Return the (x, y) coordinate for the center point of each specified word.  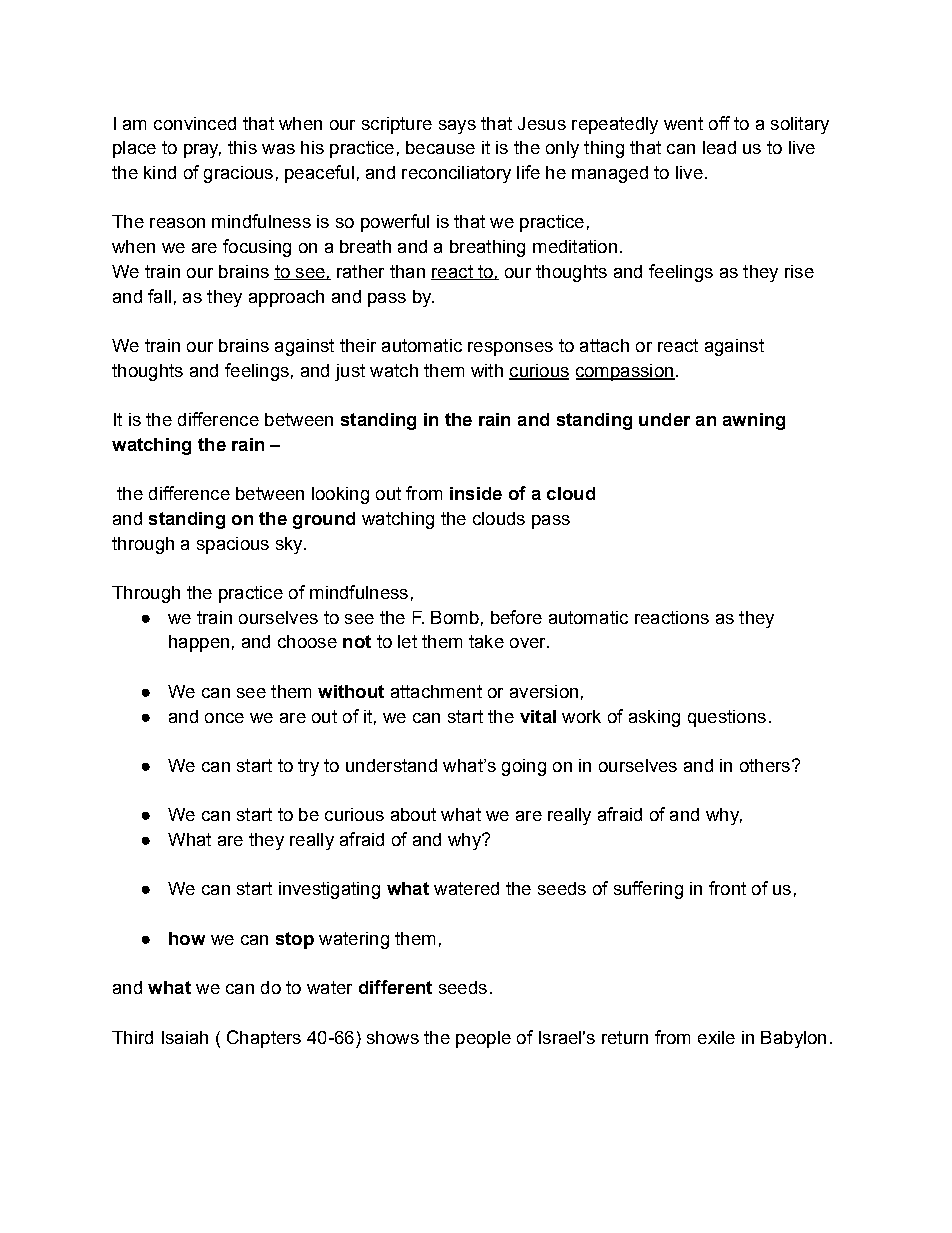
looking (340, 495)
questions (727, 718)
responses (510, 349)
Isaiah (185, 1037)
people (483, 1039)
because (440, 147)
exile (716, 1037)
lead (719, 147)
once (224, 718)
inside (476, 493)
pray (202, 151)
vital (538, 716)
